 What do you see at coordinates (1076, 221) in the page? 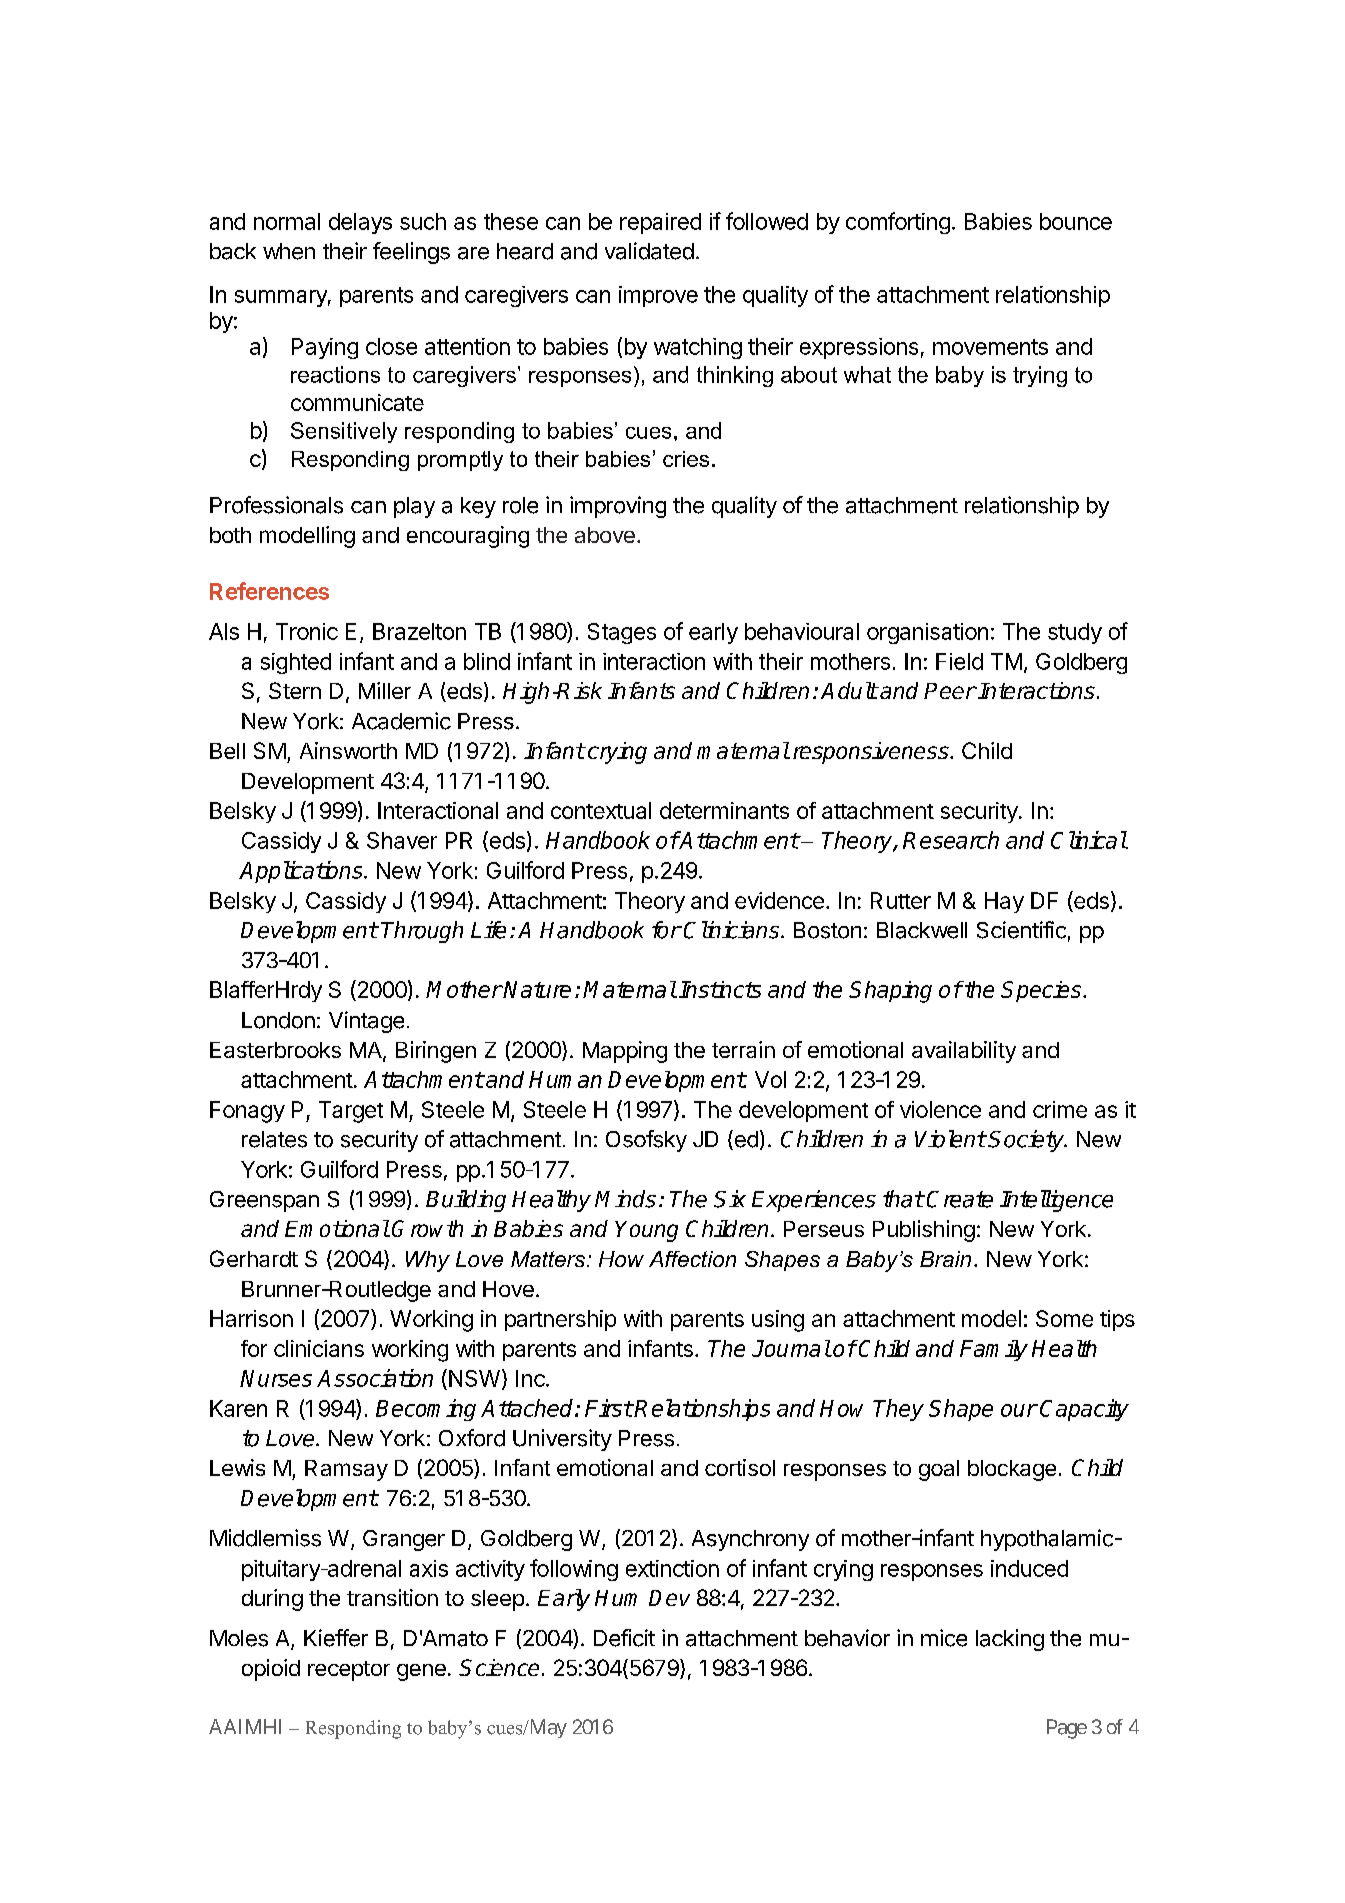
I see `bounce` at bounding box center [1076, 221].
